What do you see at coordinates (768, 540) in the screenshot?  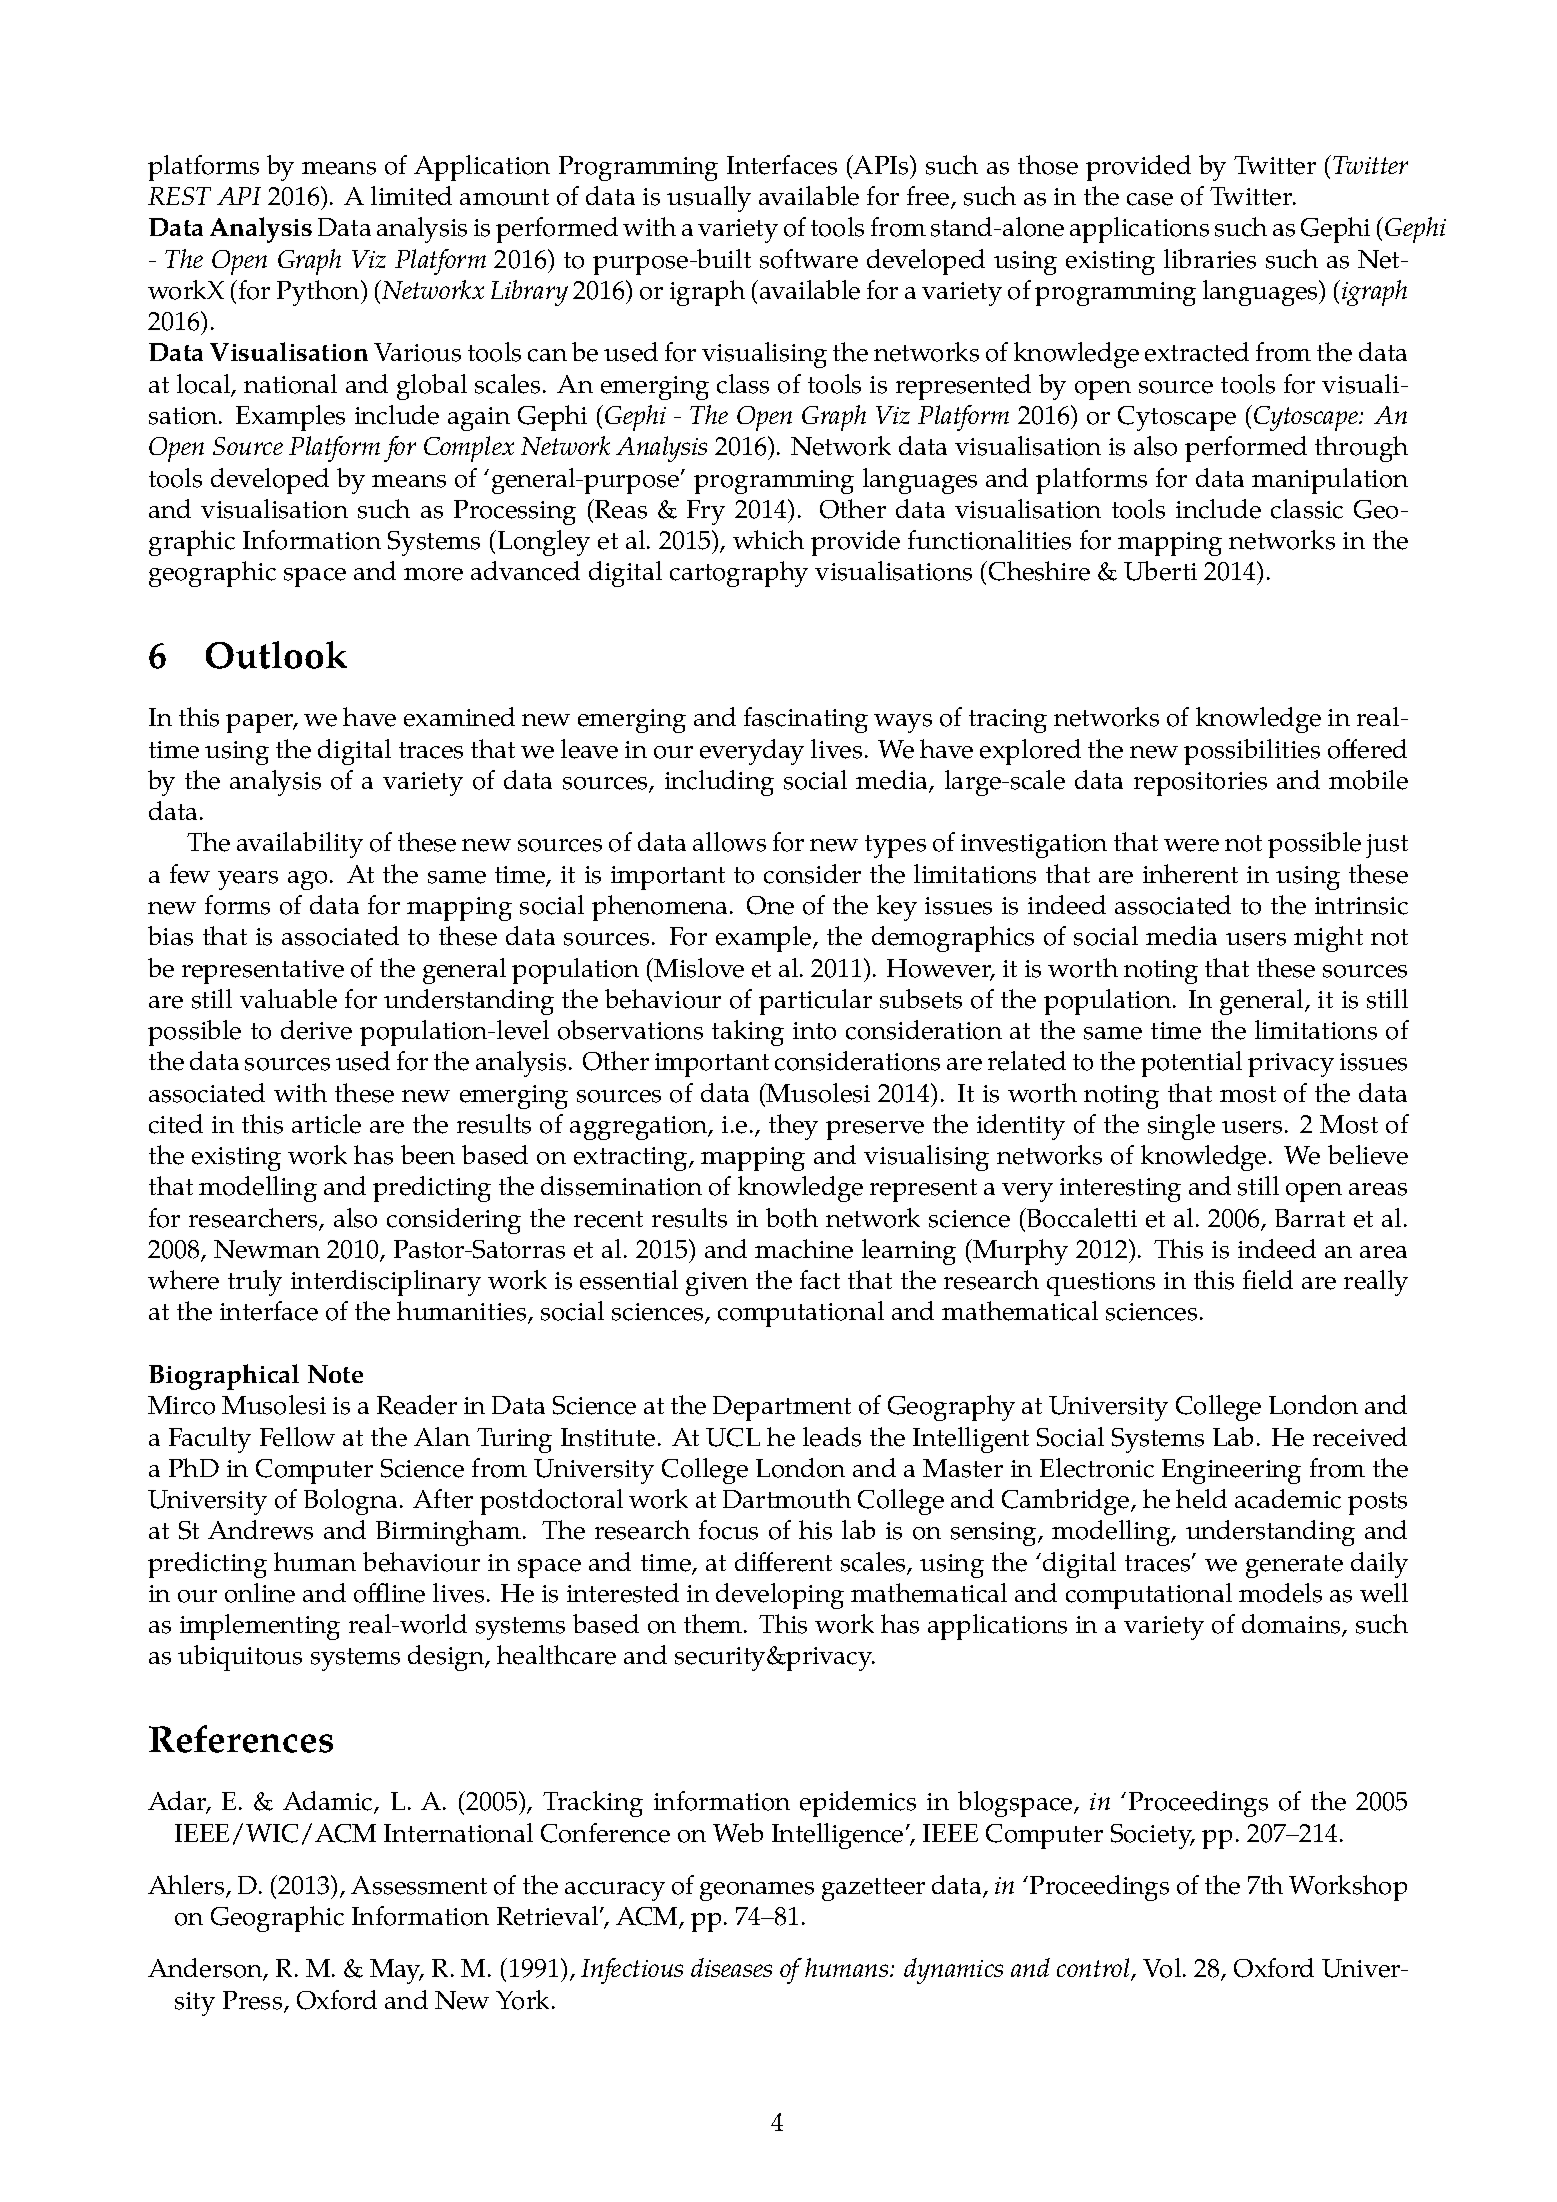 I see `which` at bounding box center [768, 540].
